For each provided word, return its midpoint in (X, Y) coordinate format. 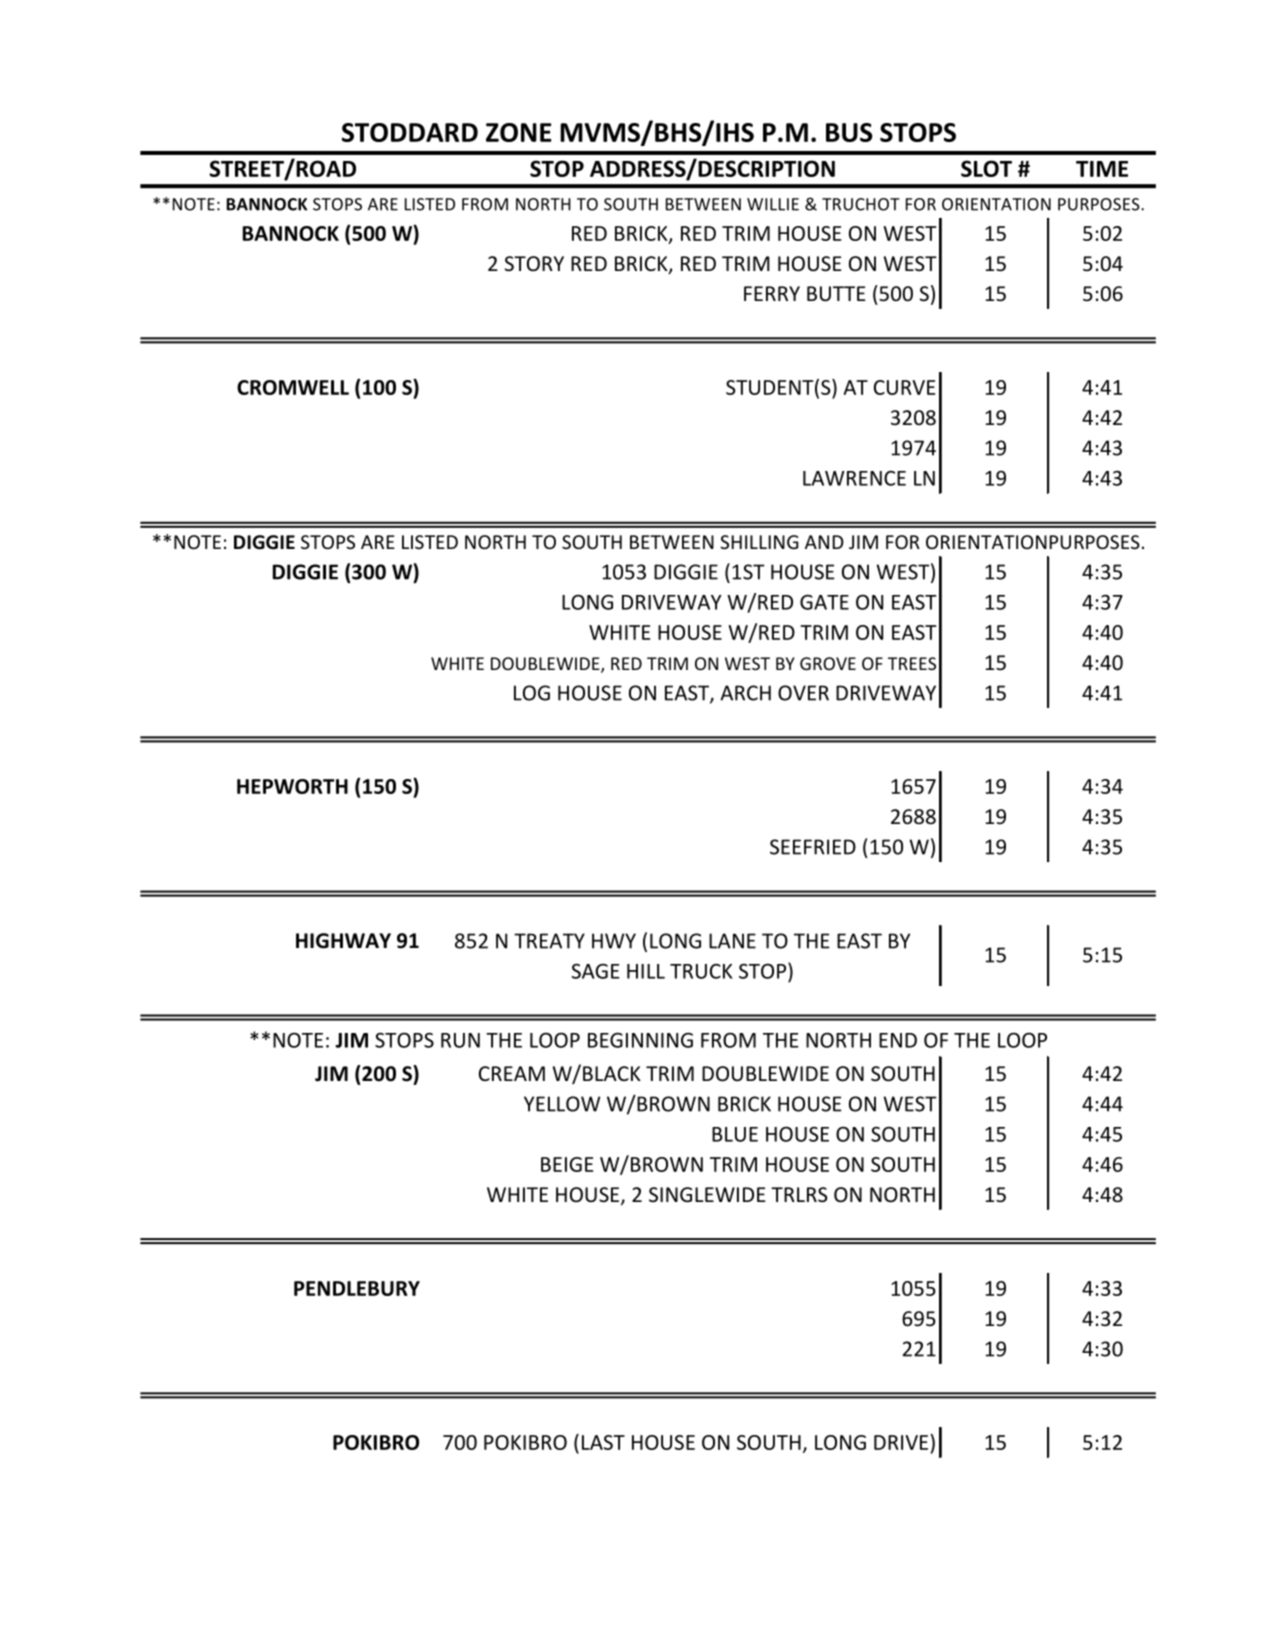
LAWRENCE (854, 478)
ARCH (745, 693)
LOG (532, 693)
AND (824, 542)
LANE (732, 941)
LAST (603, 1442)
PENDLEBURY (357, 1288)
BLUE (735, 1134)
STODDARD (410, 132)
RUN (460, 1040)
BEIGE (567, 1164)
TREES (912, 663)
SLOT (986, 168)
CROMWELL (293, 387)
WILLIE (773, 204)
